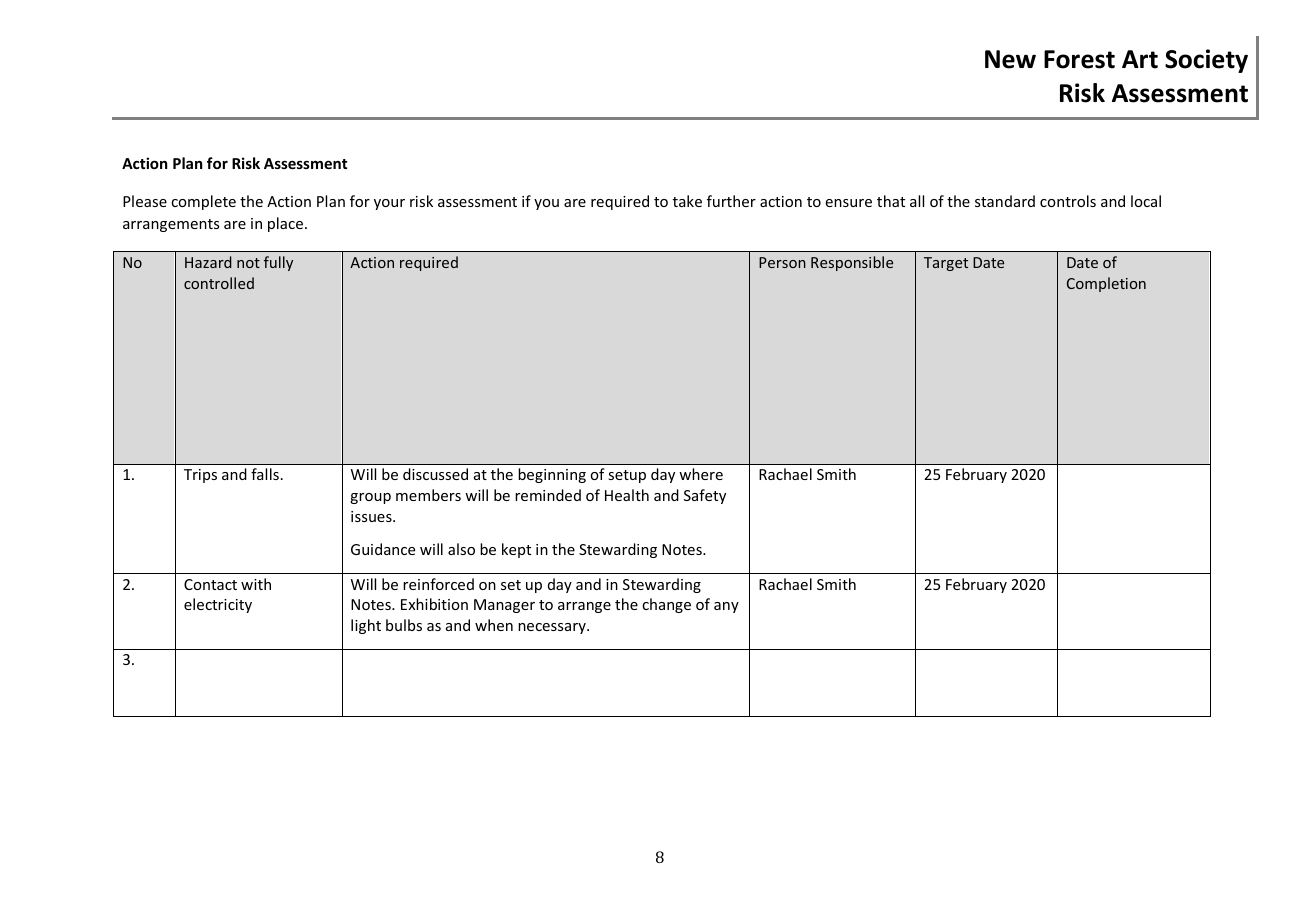 This document has height=924, width=1308. Describe the element at coordinates (782, 262) in the document. I see `Person` at that location.
